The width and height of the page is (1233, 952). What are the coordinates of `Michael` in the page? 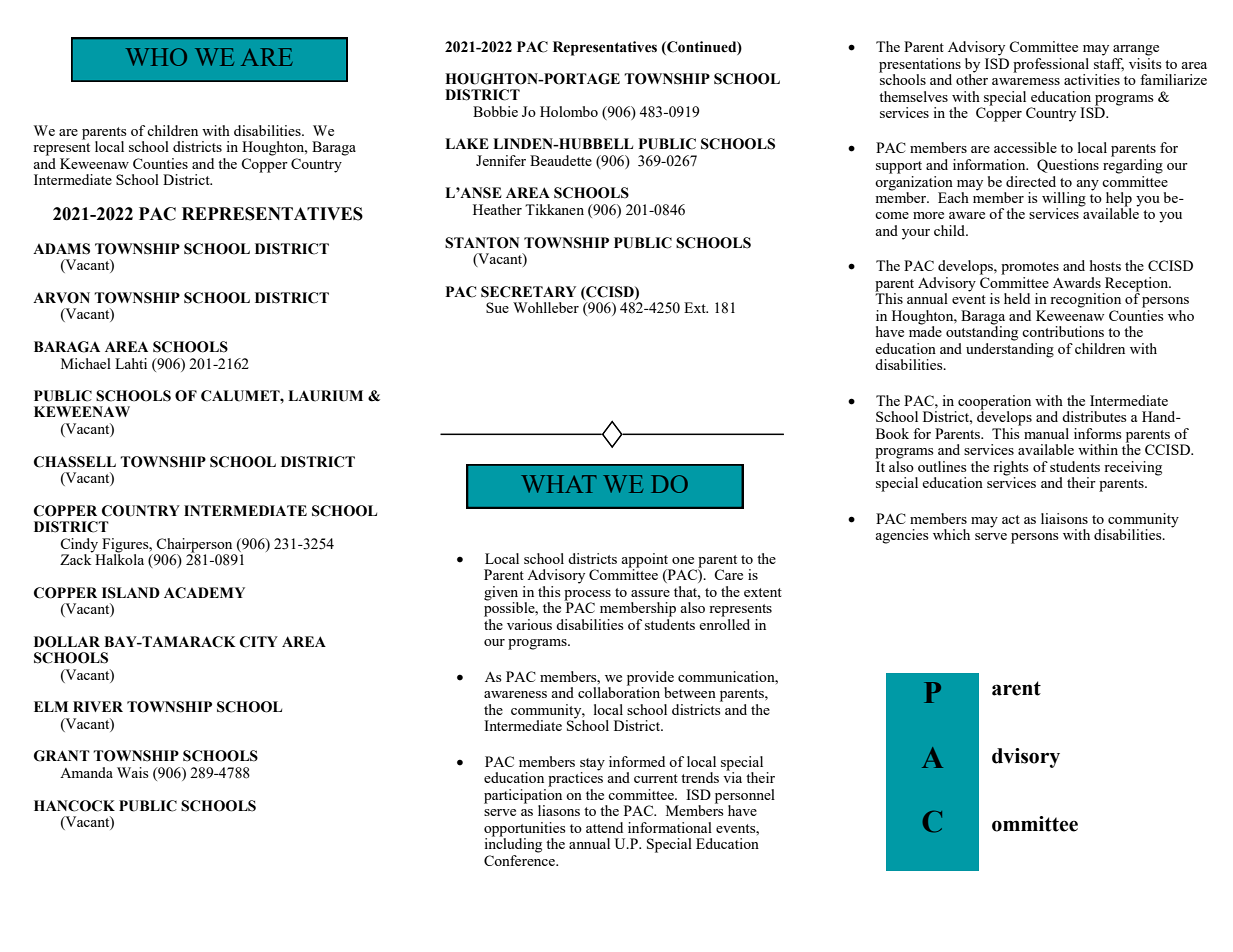 It's located at (86, 363).
